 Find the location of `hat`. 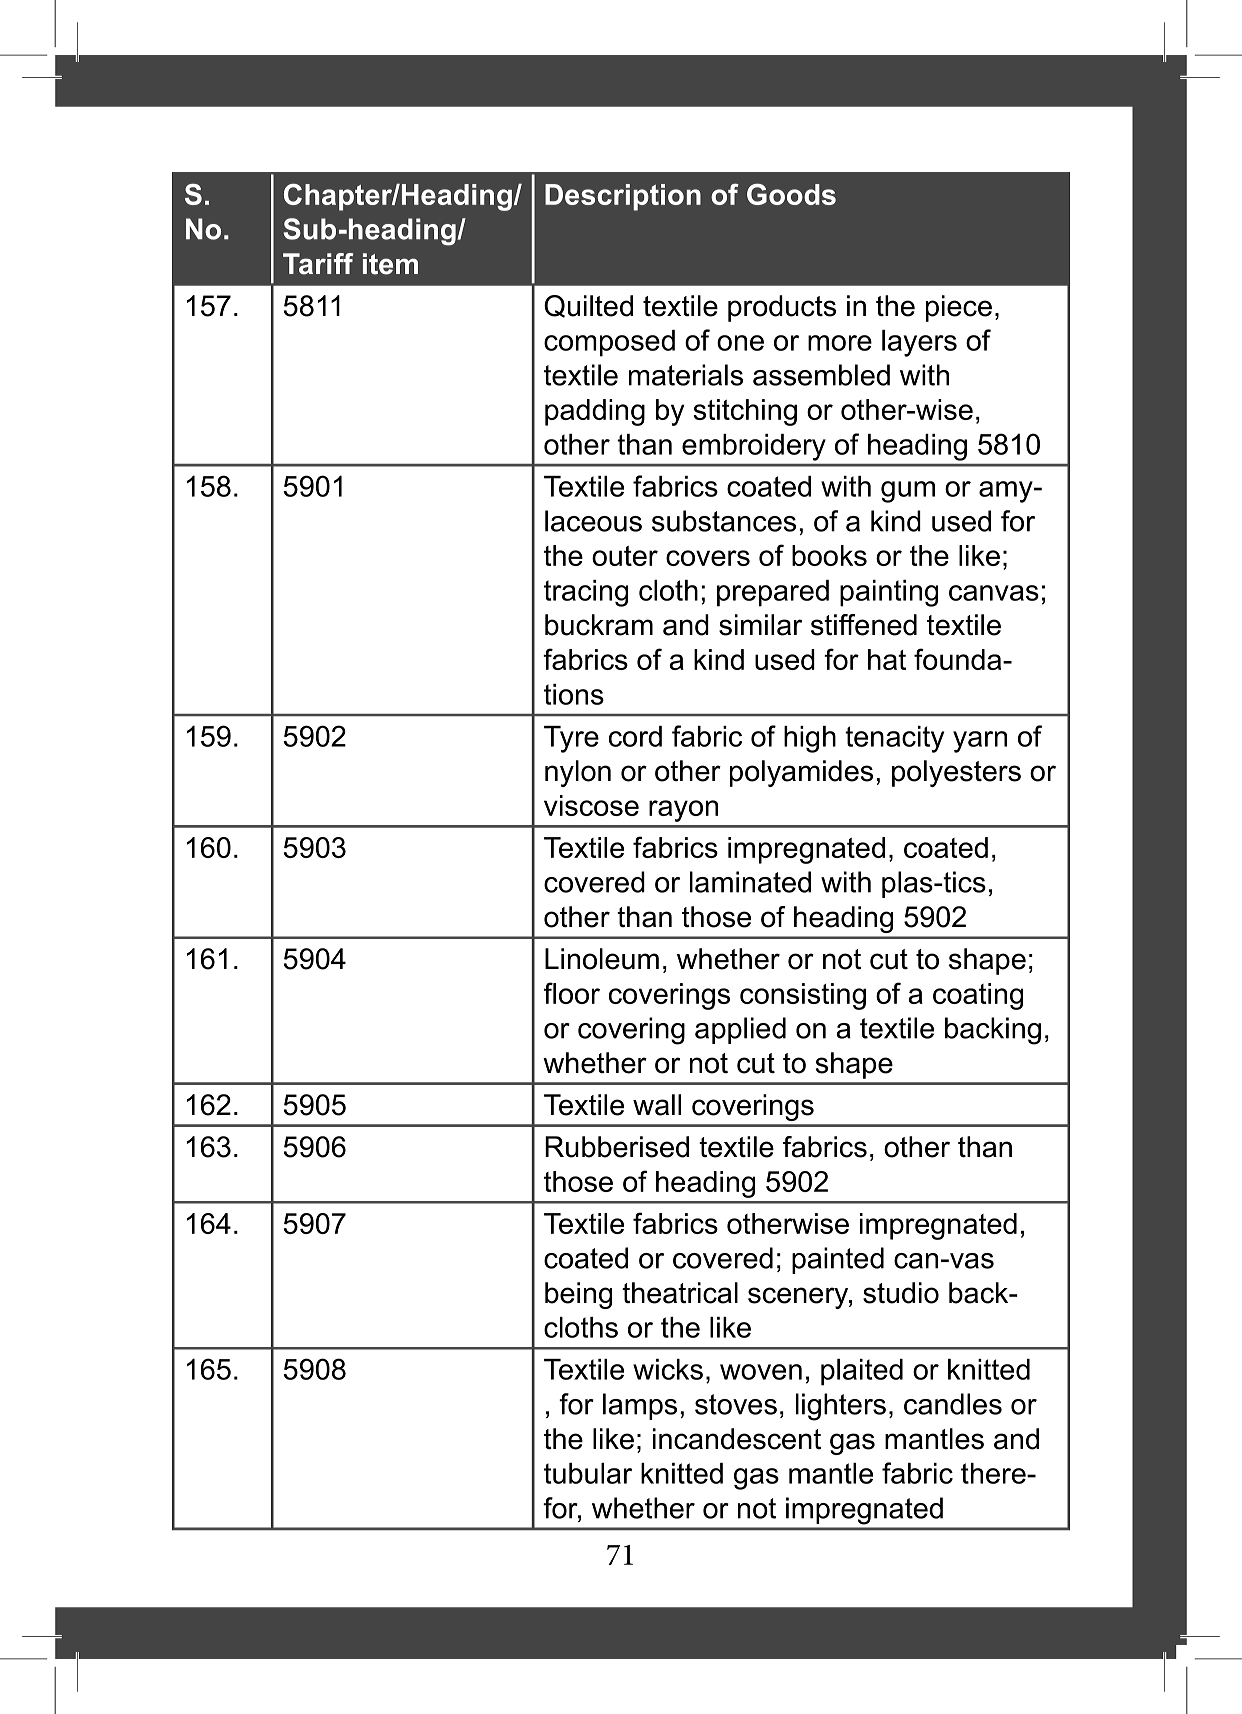

hat is located at coordinates (887, 659).
